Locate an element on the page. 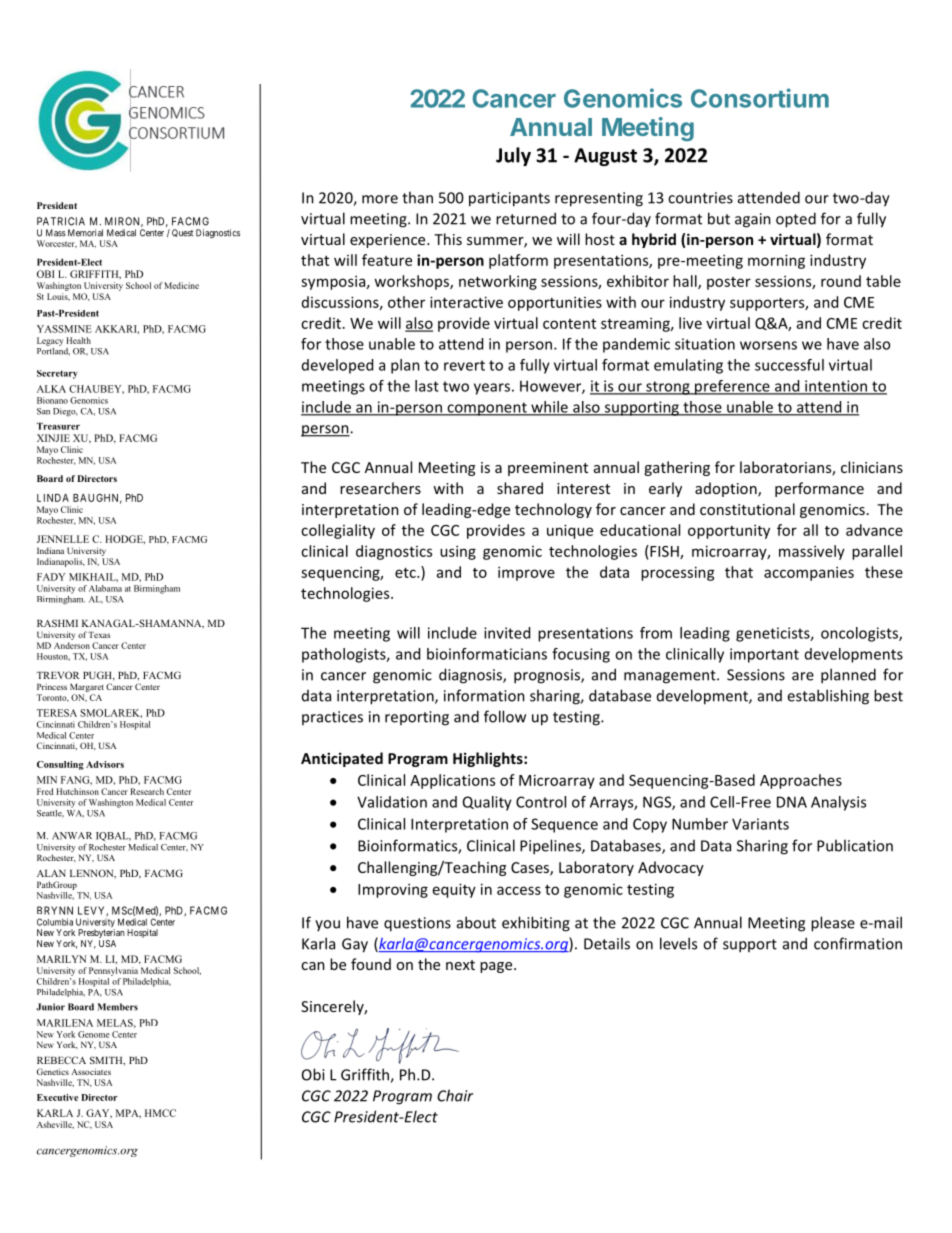  Consortium is located at coordinates (760, 98).
